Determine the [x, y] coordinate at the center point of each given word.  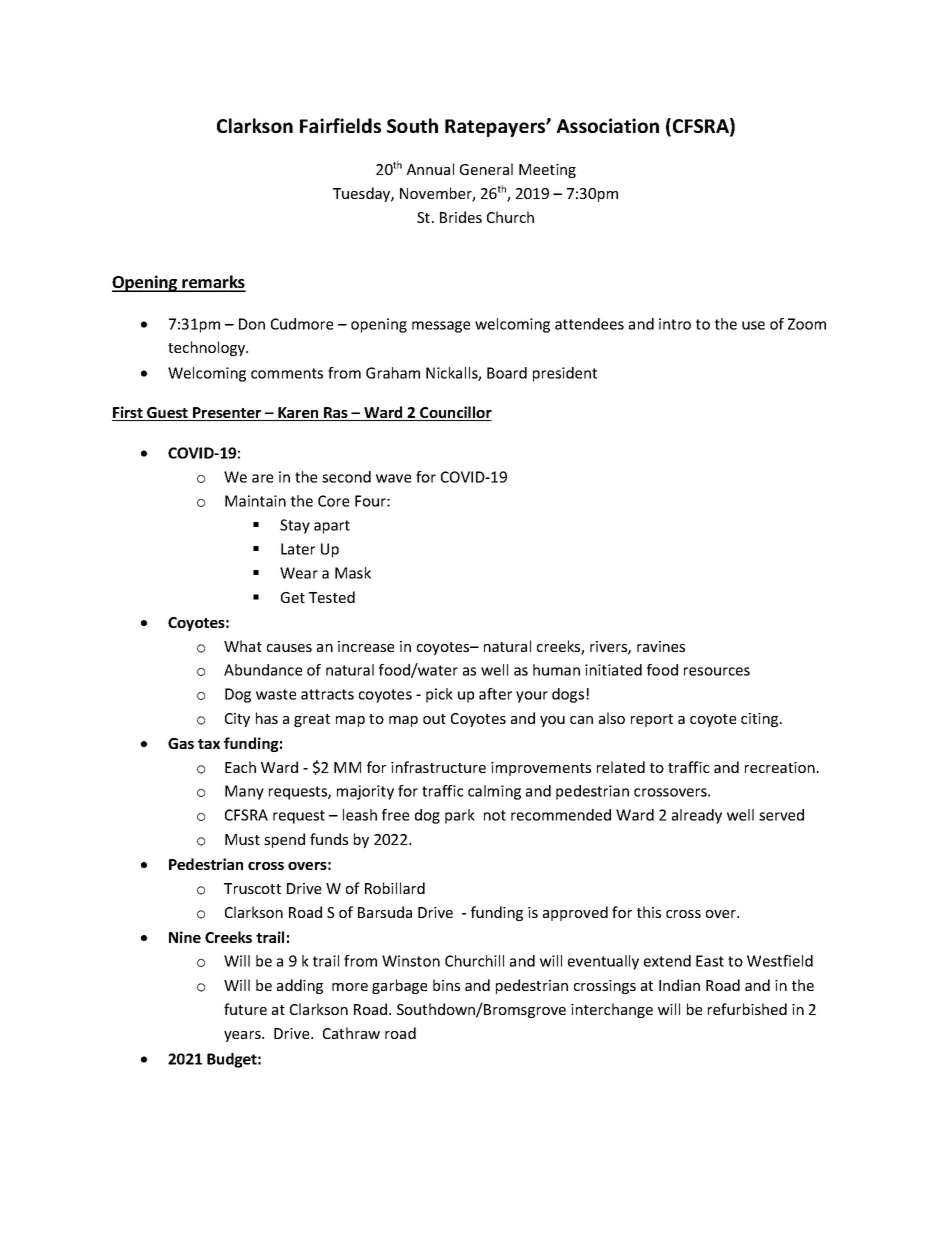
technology [208, 348]
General [486, 169]
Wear [299, 573]
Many [244, 792]
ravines [661, 646]
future [245, 1009]
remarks [213, 283]
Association [608, 125]
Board [507, 373]
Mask [353, 573]
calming [494, 792]
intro [675, 324]
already [697, 816]
